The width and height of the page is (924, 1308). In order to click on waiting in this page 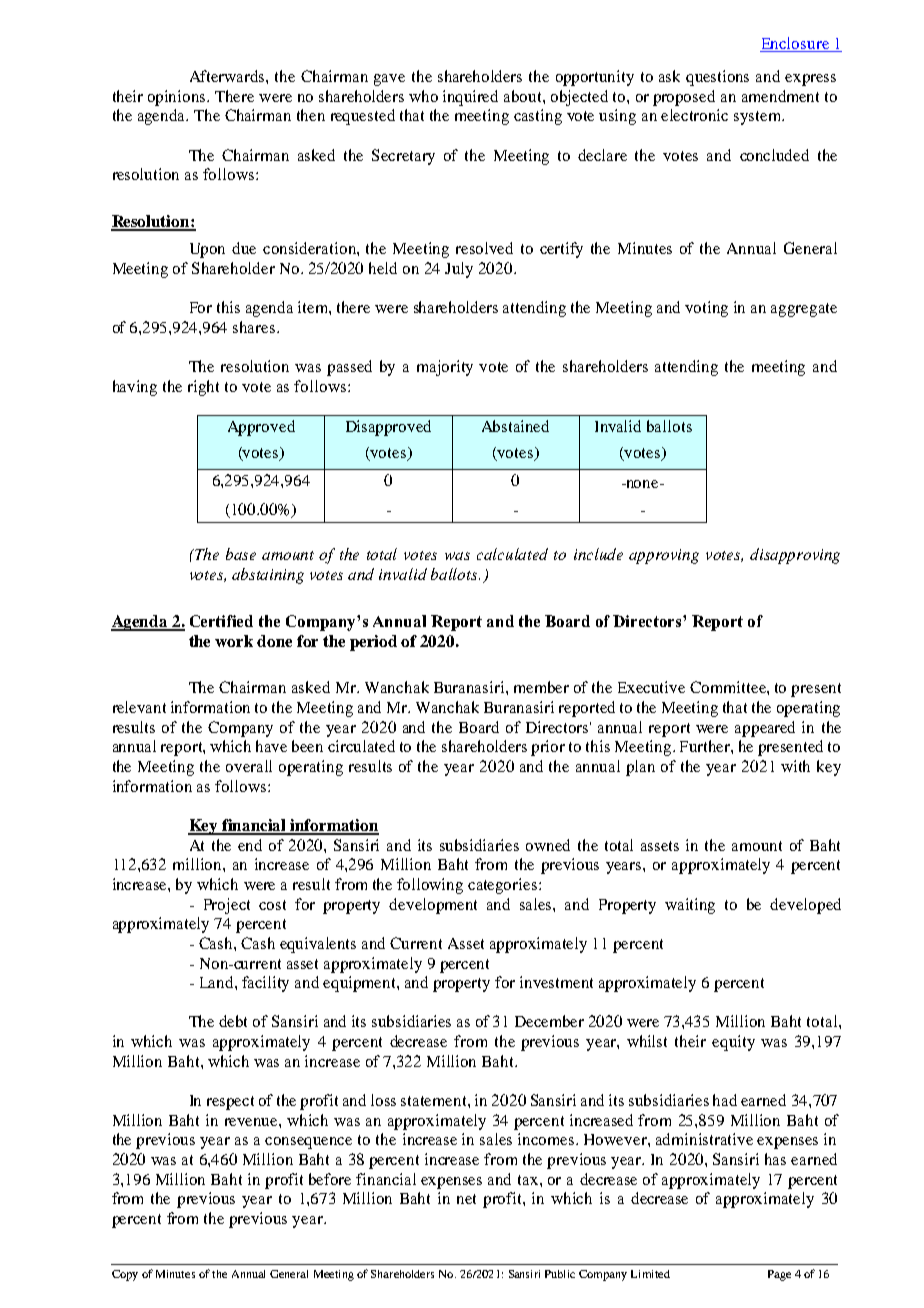, I will do `click(690, 906)`.
